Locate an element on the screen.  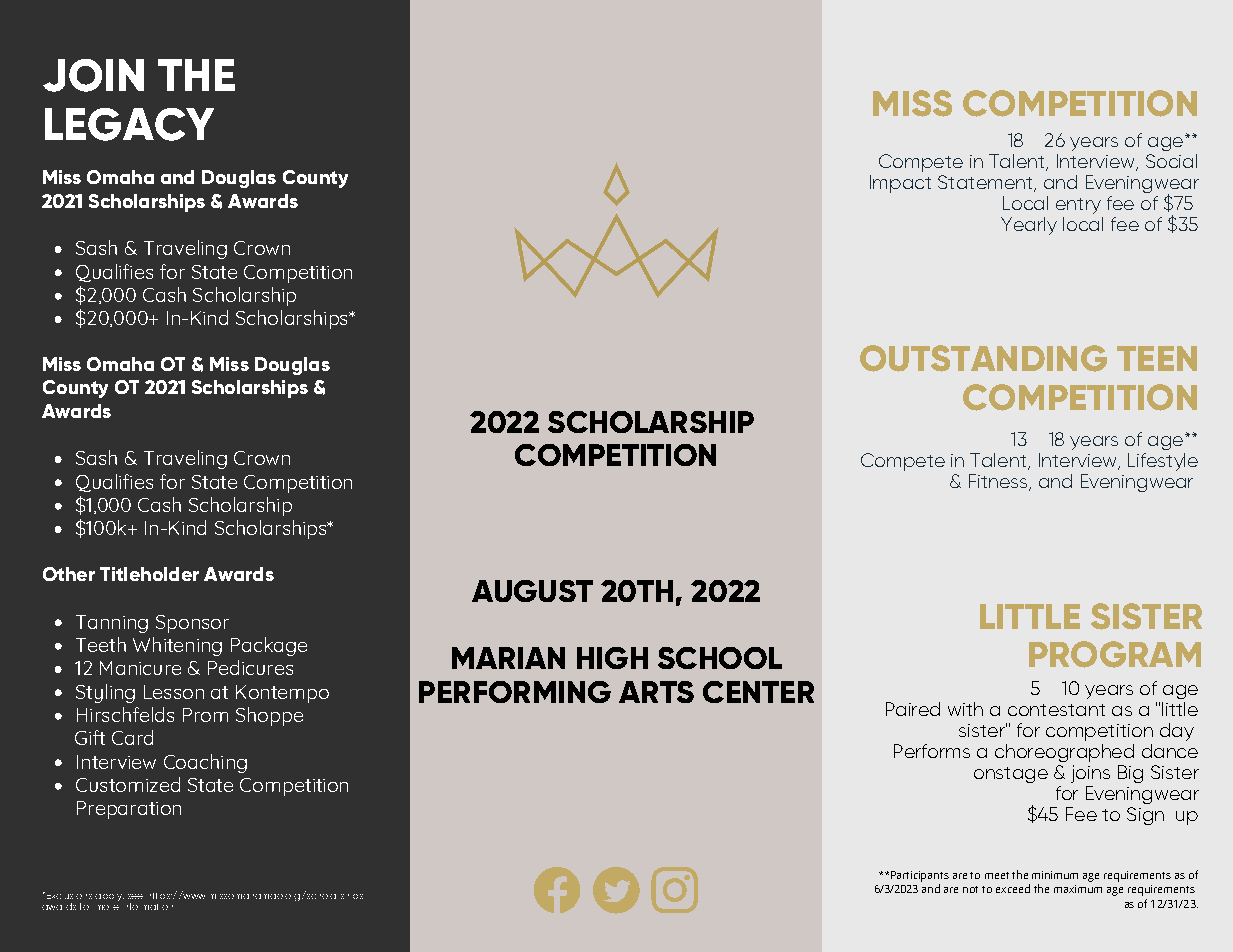
AUGUST is located at coordinates (532, 591).
